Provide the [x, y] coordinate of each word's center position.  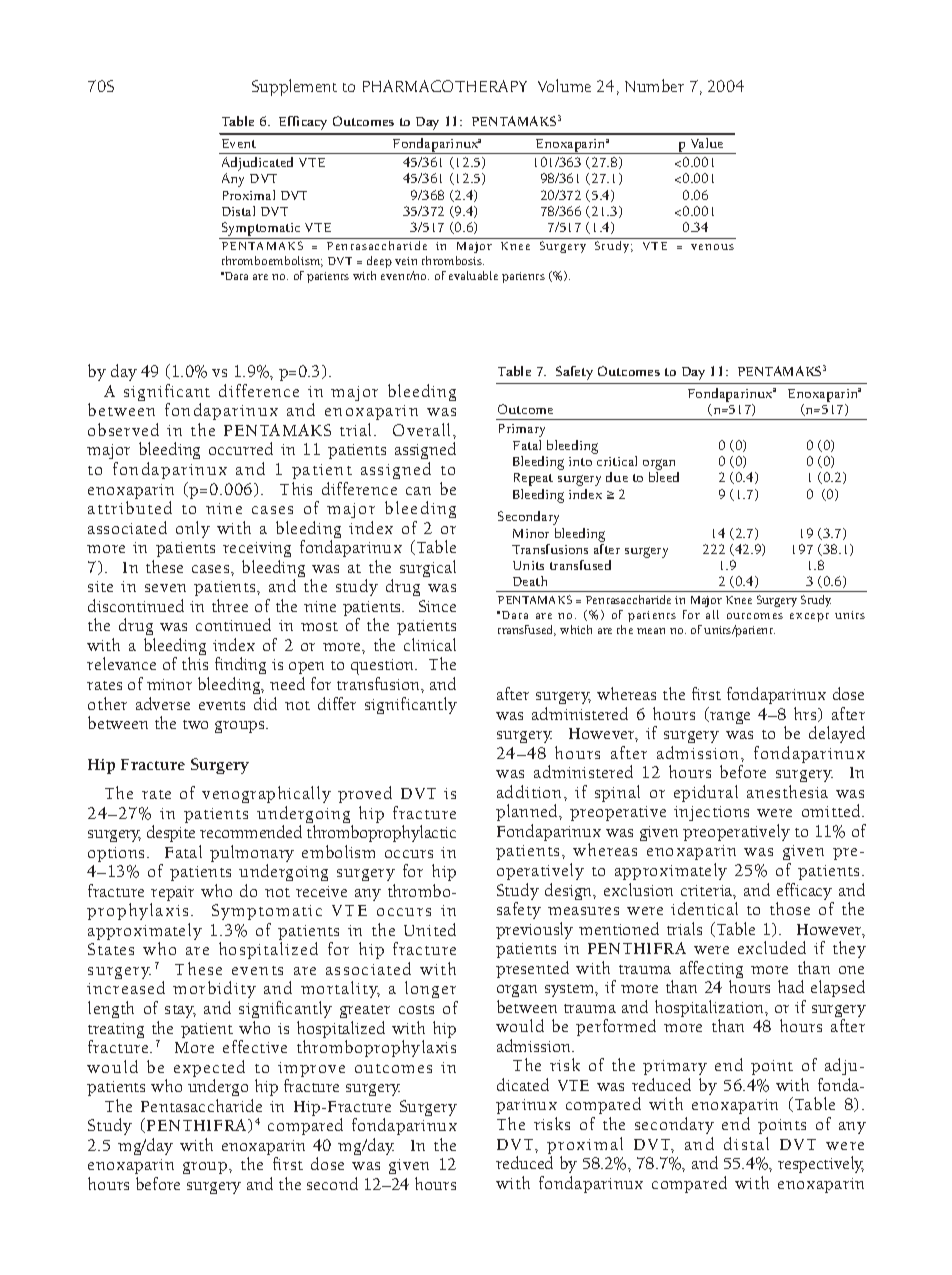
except [809, 617]
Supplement [294, 87]
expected [209, 1070]
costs [416, 1009]
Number [654, 85]
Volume [564, 85]
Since [437, 606]
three [230, 605]
